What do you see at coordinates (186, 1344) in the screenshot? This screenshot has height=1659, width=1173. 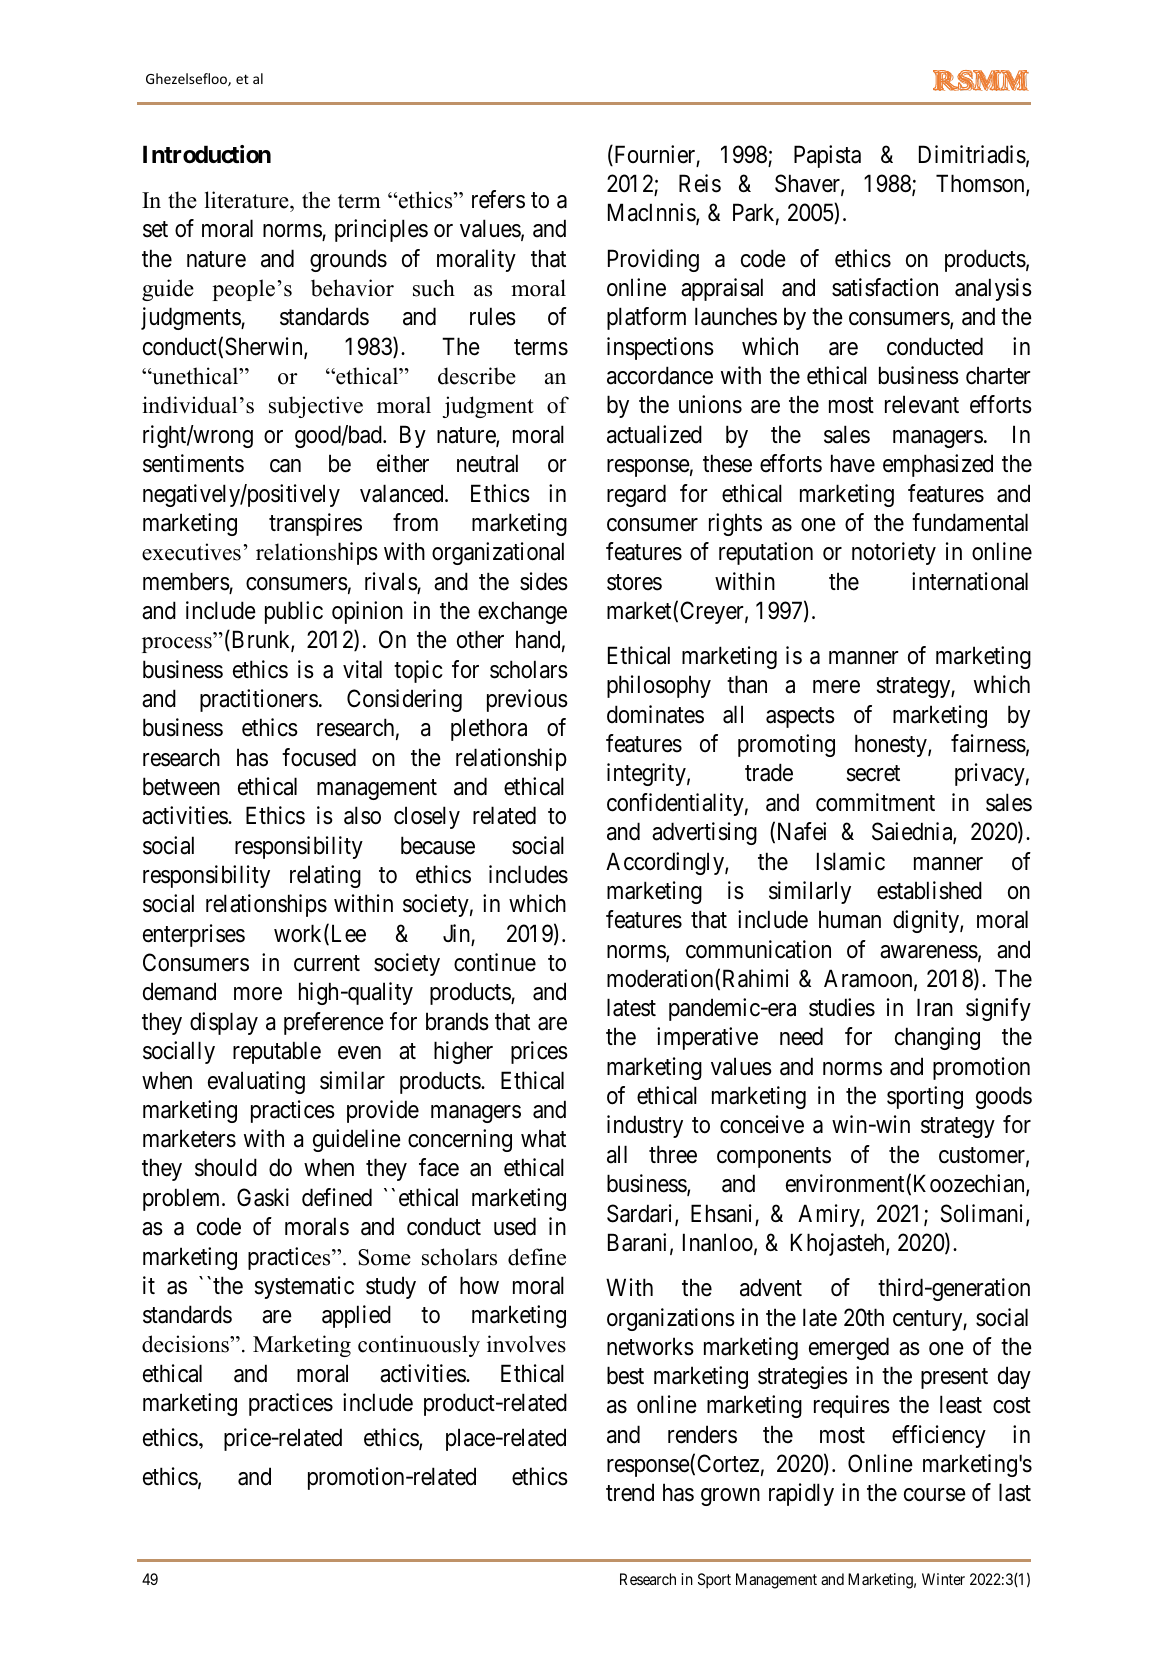 I see `decisions` at bounding box center [186, 1344].
